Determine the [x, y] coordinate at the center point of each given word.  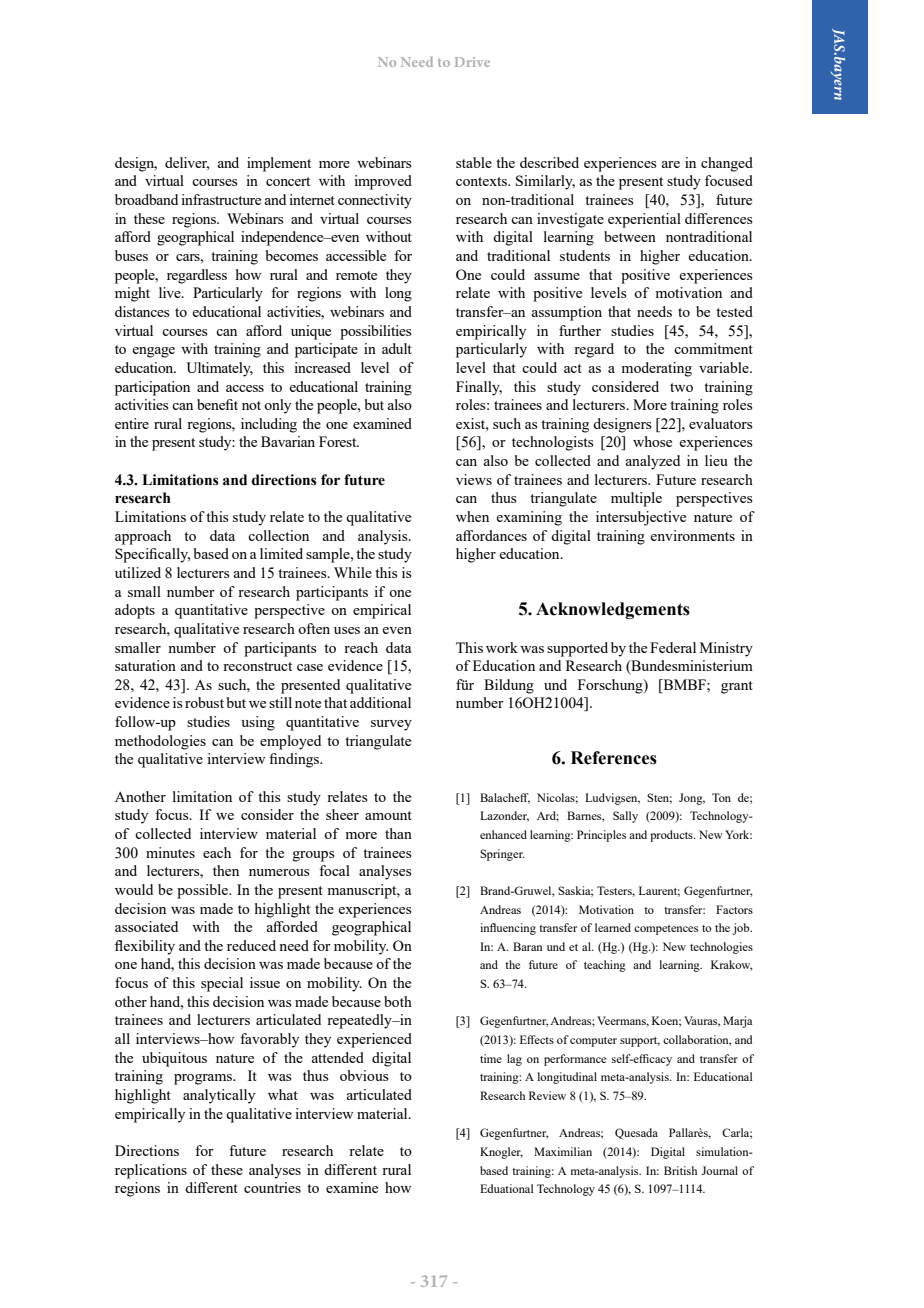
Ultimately [219, 369]
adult [397, 348]
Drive [472, 62]
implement [279, 164]
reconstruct [257, 666]
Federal [673, 647]
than [398, 833]
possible [203, 891]
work [502, 647]
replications [151, 1171]
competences [666, 930]
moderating [656, 369]
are [670, 164]
